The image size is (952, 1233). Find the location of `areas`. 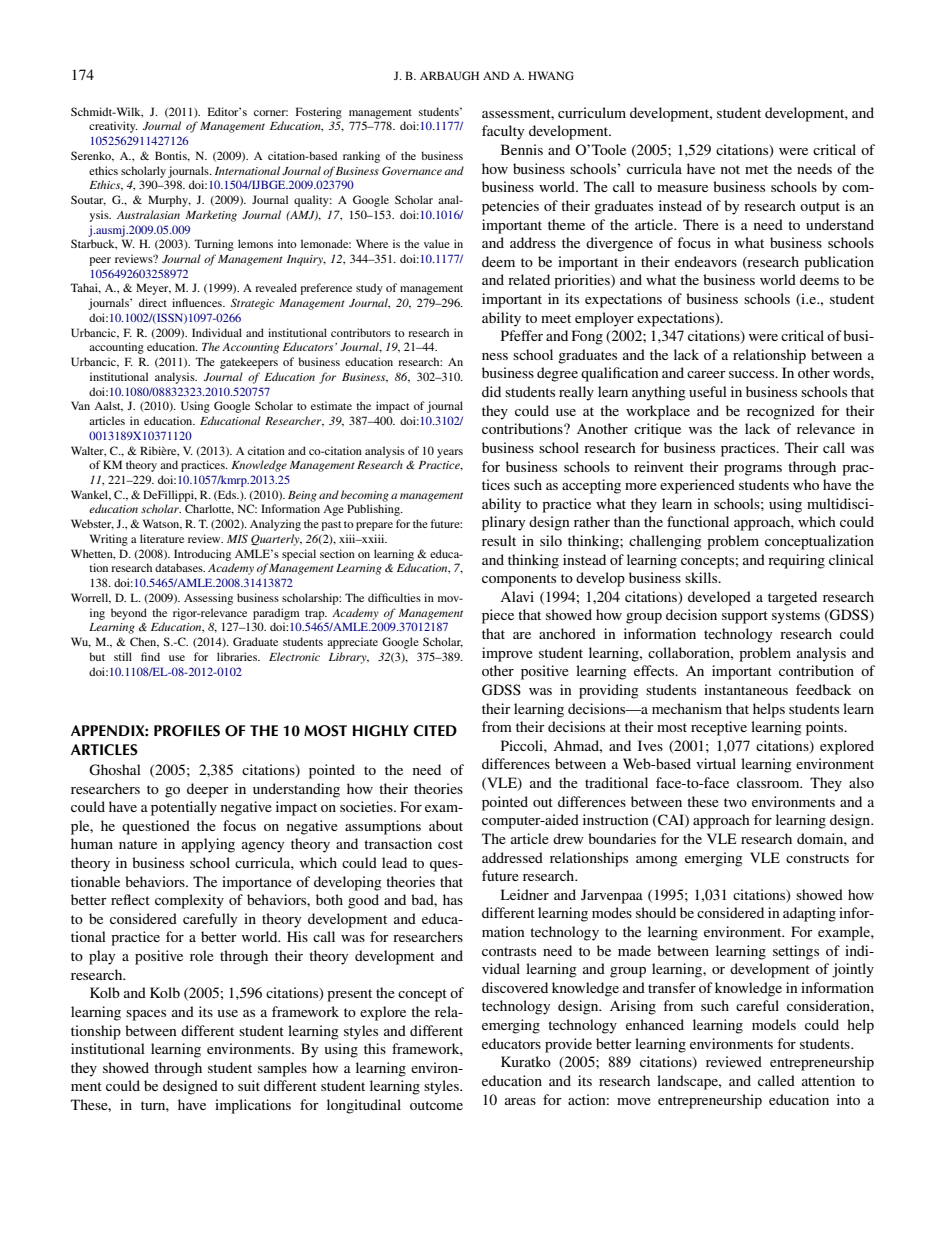

areas is located at coordinates (520, 1101).
